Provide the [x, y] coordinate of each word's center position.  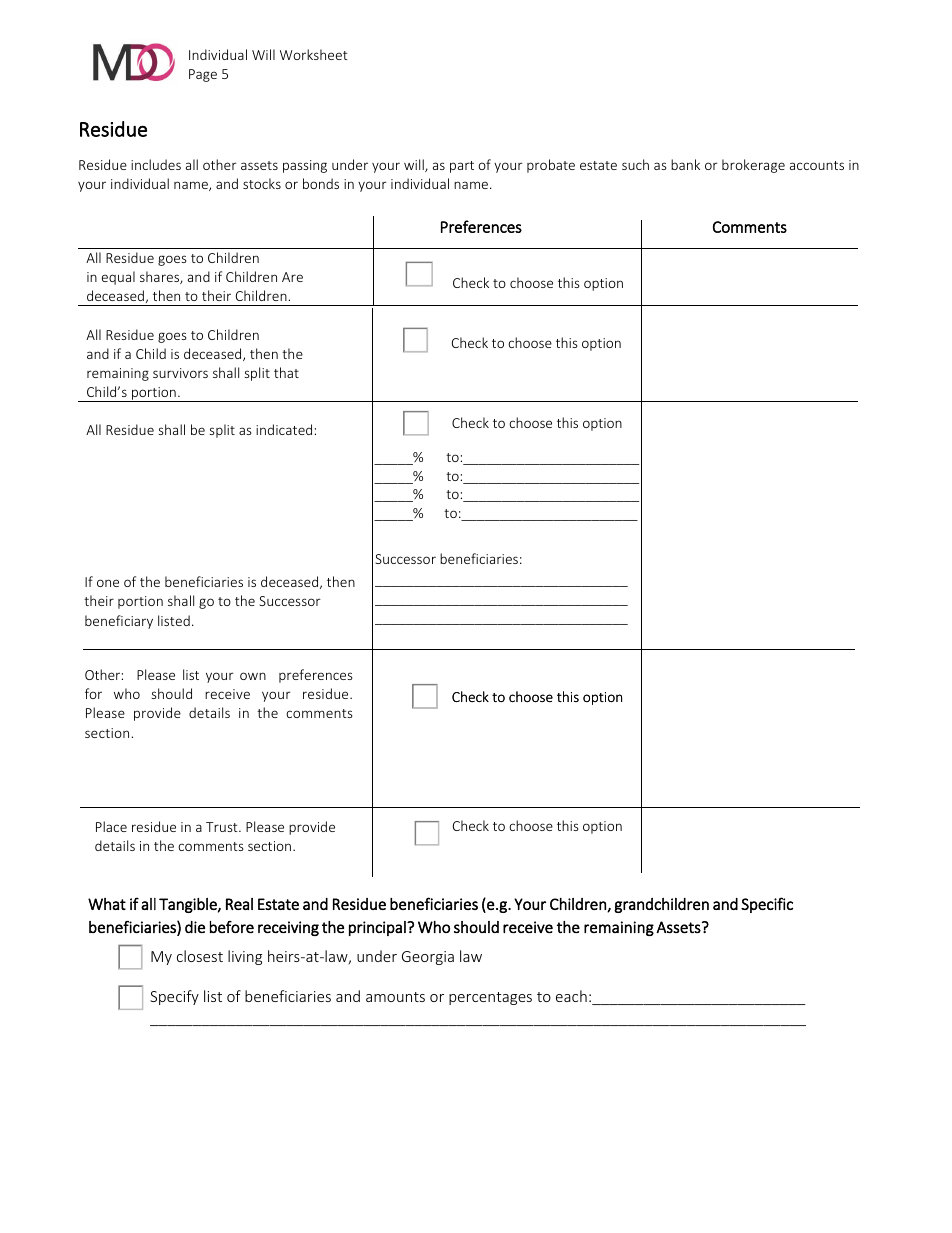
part [462, 167]
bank [685, 164]
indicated [284, 429]
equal [118, 278]
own [253, 676]
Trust [223, 827]
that [286, 372]
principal [378, 928]
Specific [767, 905]
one [108, 583]
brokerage [753, 166]
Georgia [428, 958]
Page [203, 75]
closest [200, 956]
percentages [490, 998]
